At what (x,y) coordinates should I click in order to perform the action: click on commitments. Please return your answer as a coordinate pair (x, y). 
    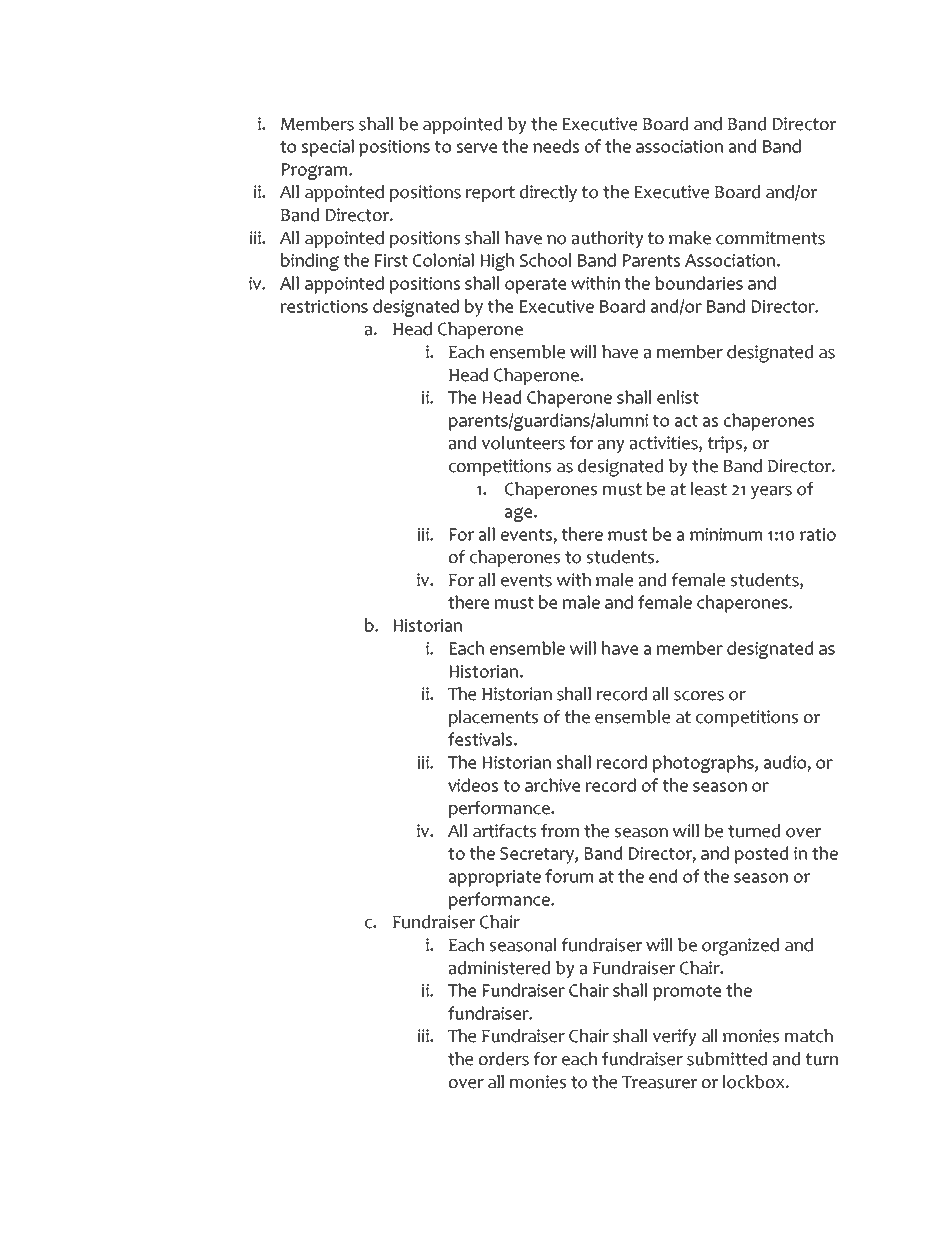
    Looking at the image, I should click on (770, 238).
